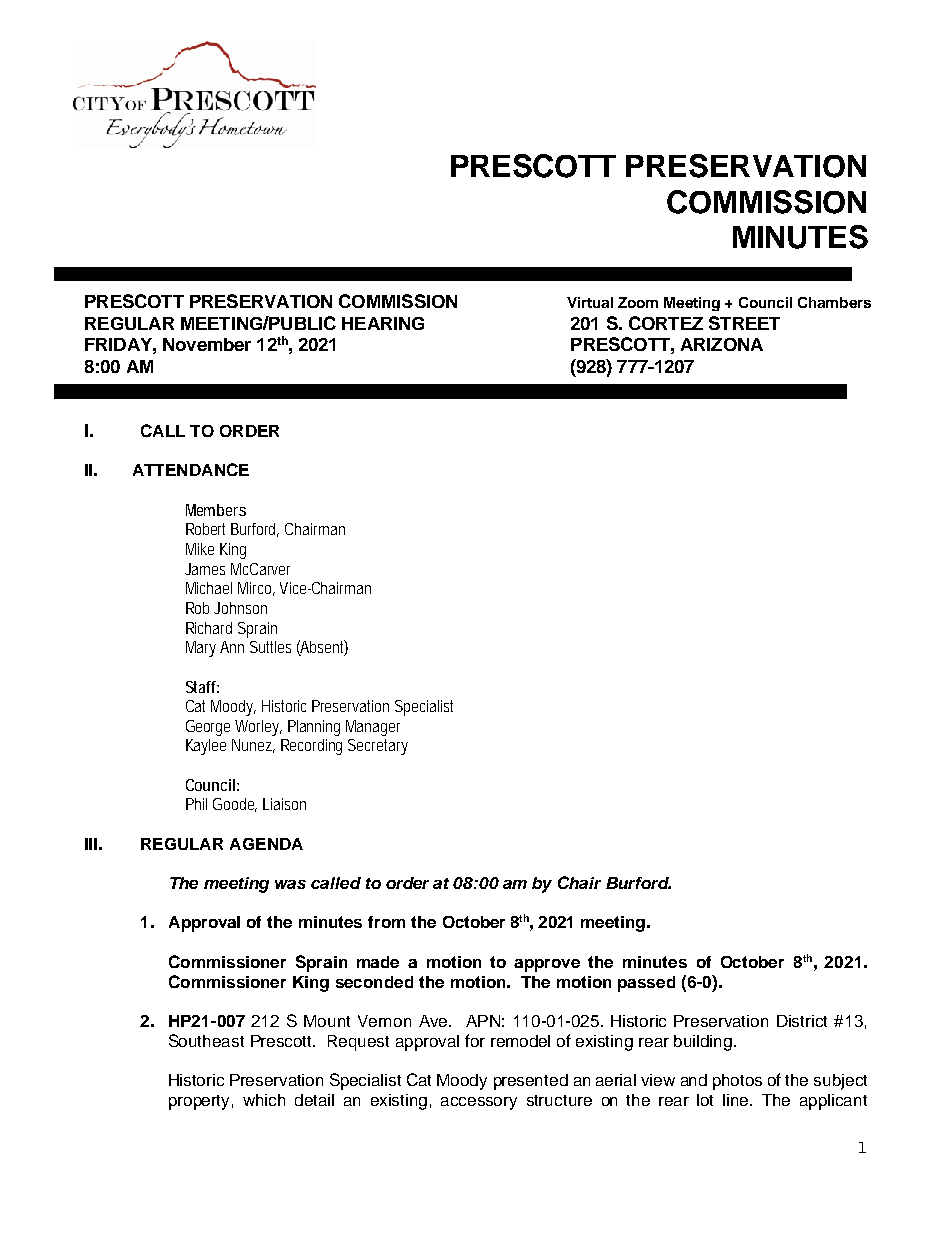  What do you see at coordinates (207, 344) in the screenshot?
I see `November` at bounding box center [207, 344].
